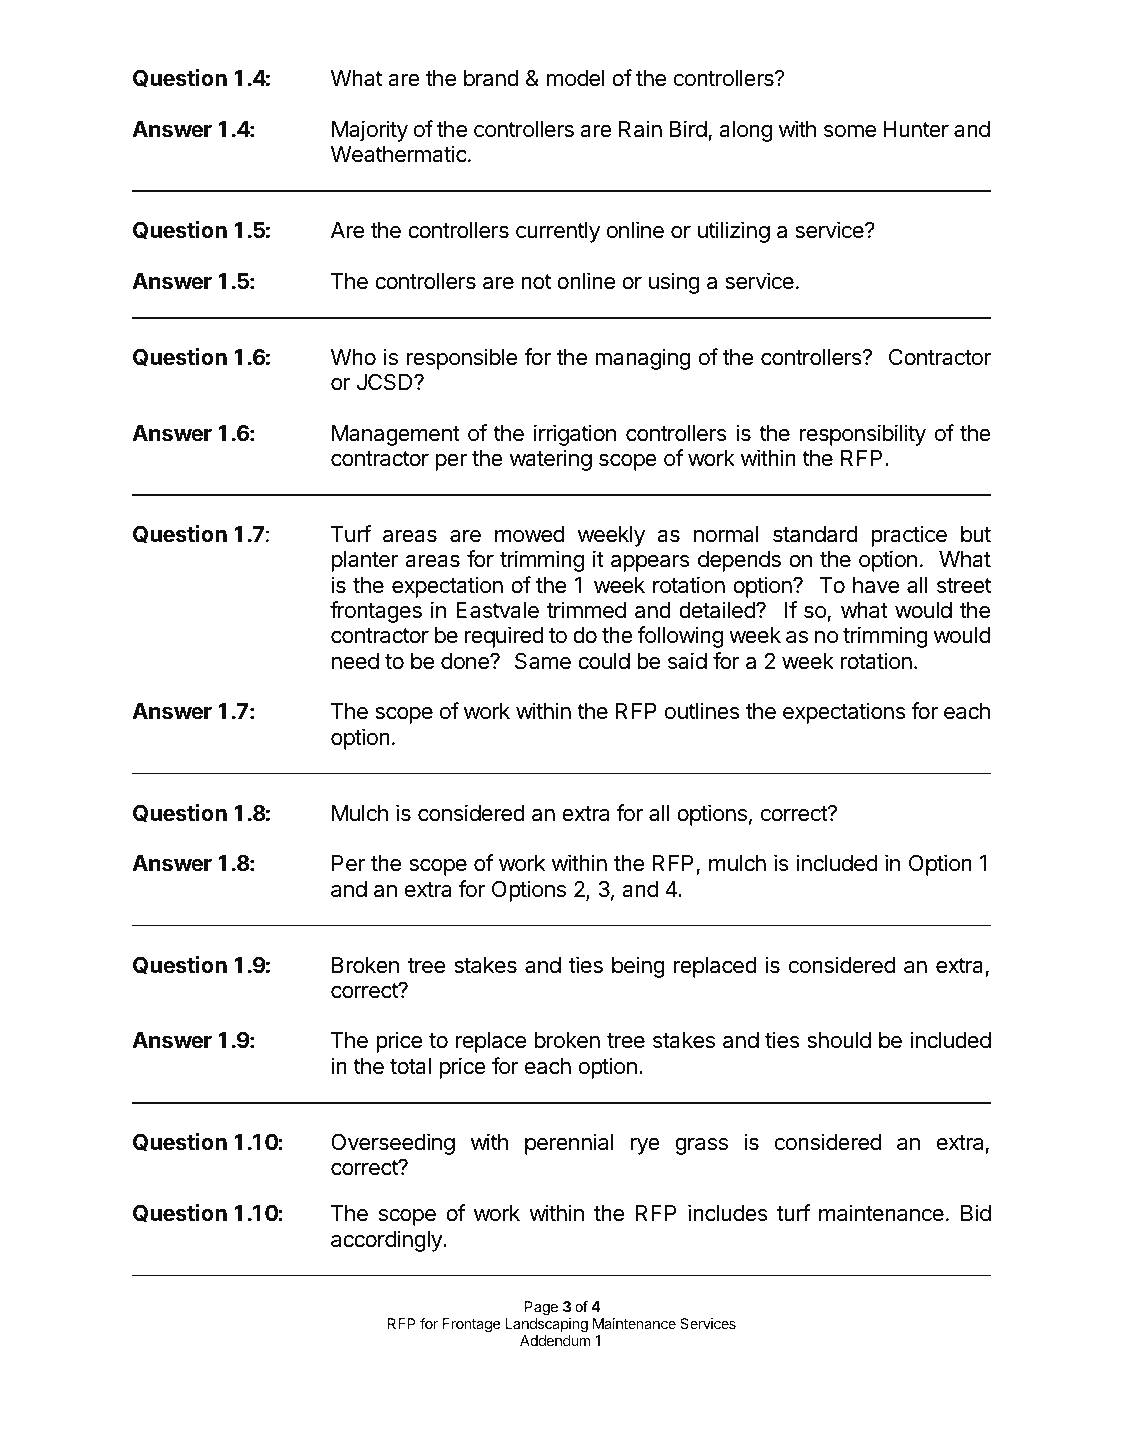  I want to click on should, so click(839, 1040).
